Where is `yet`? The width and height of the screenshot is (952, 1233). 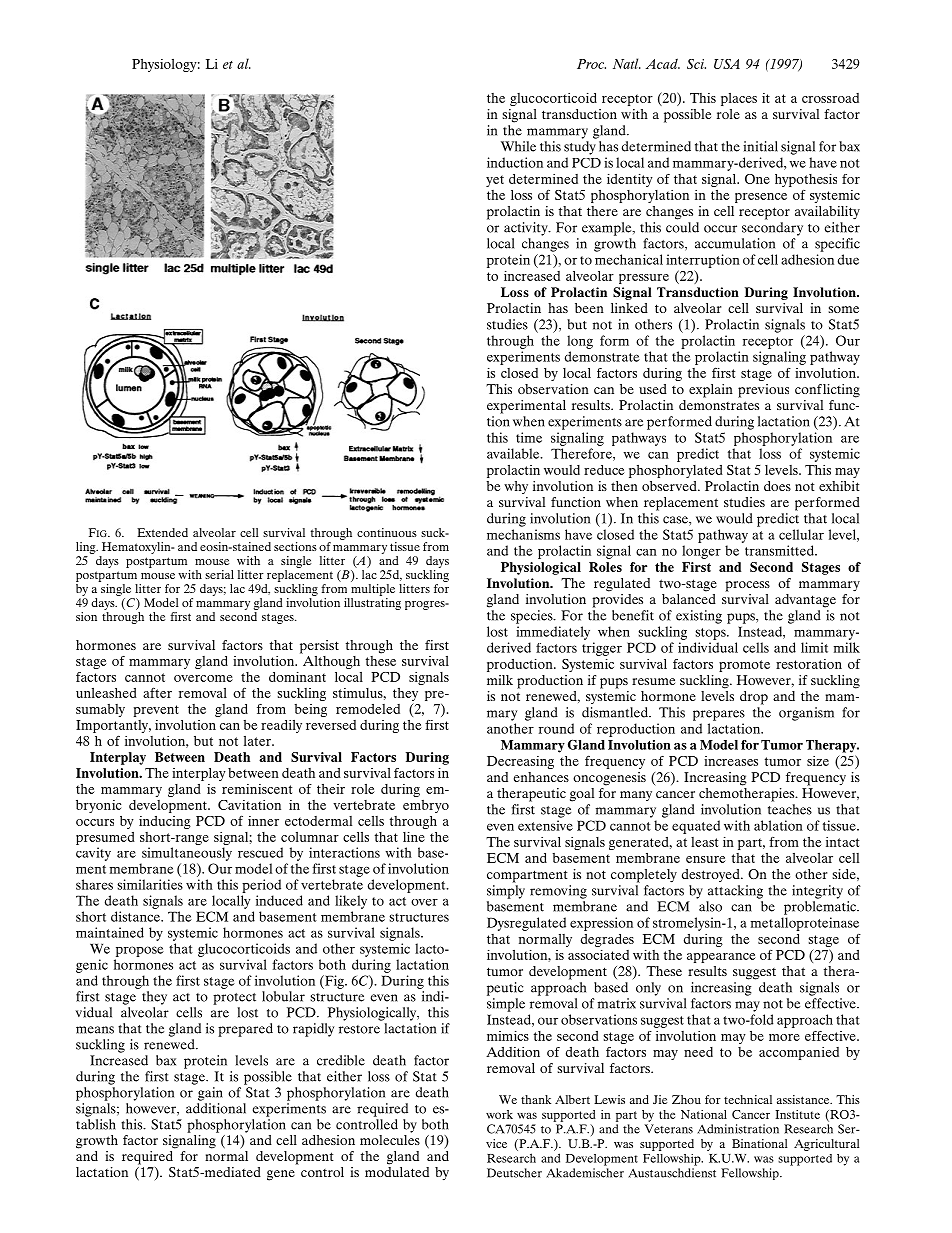 yet is located at coordinates (495, 181).
